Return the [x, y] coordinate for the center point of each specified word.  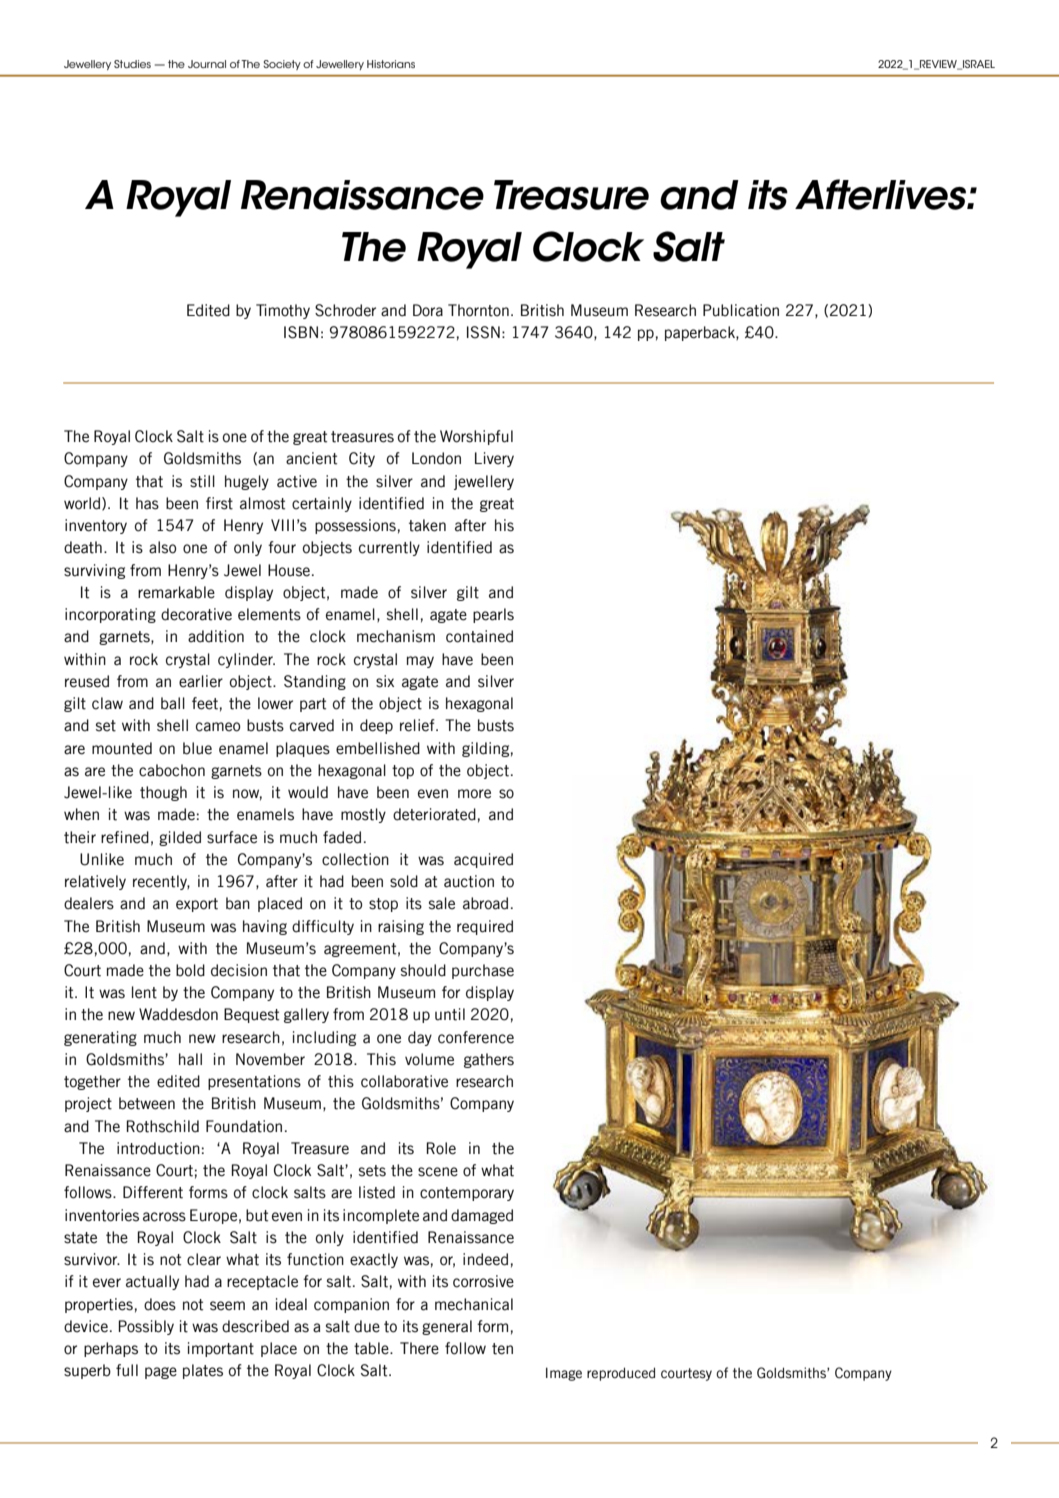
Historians [391, 64]
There [419, 1348]
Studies [132, 64]
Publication [741, 310]
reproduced [621, 1374]
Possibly [146, 1327]
